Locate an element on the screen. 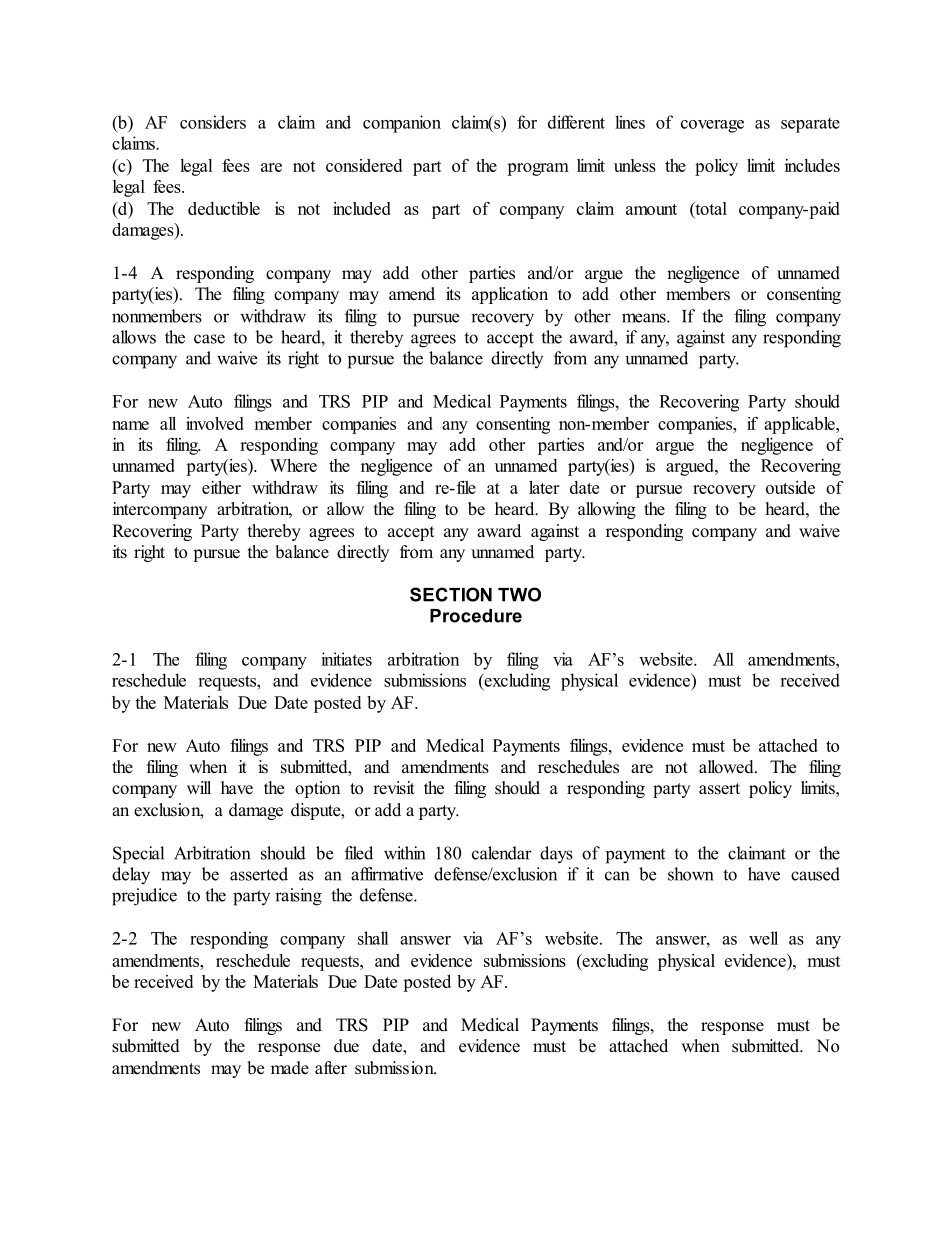 Image resolution: width=952 pixels, height=1233 pixels. either is located at coordinates (221, 487).
